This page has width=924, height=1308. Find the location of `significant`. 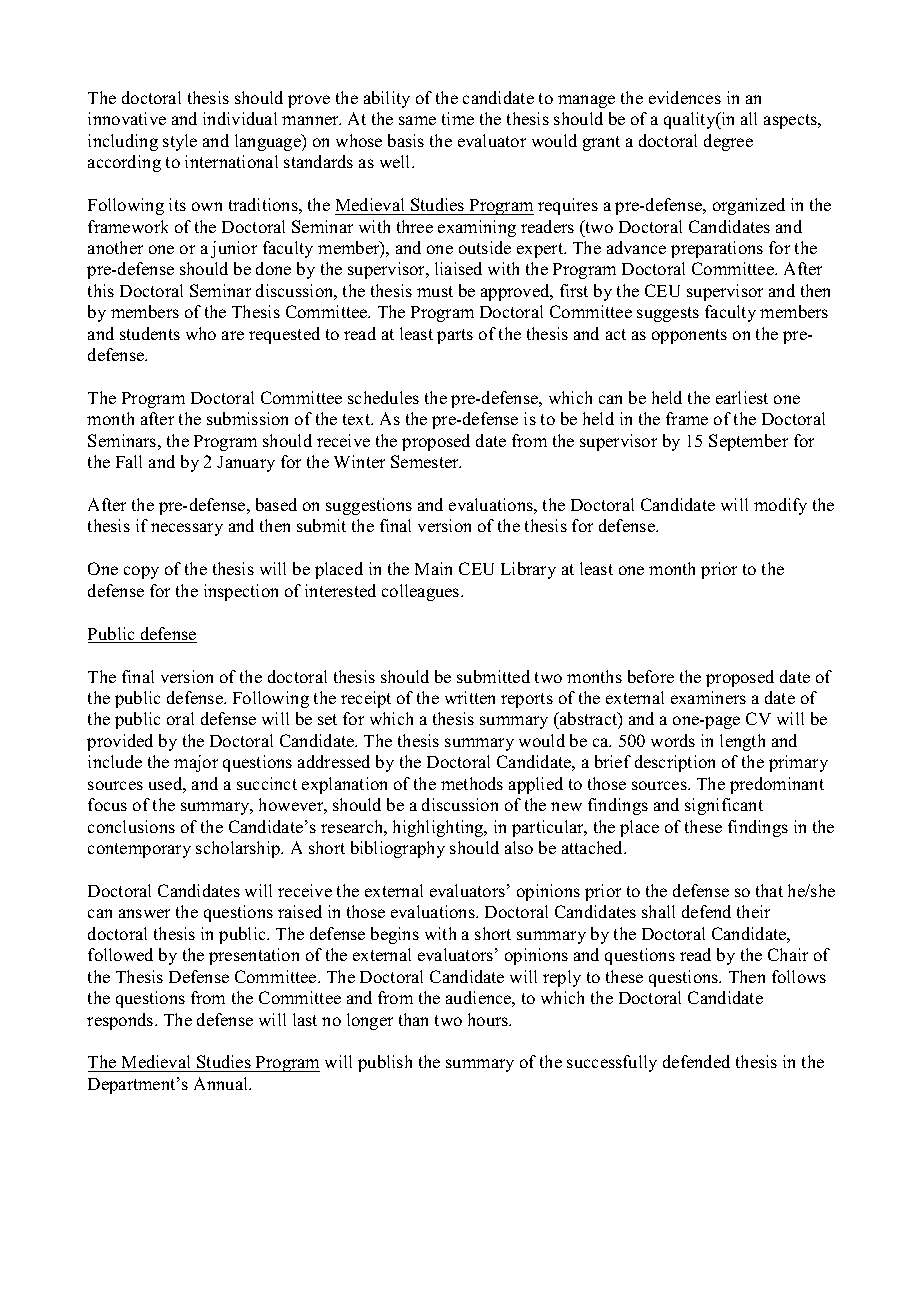

significant is located at coordinates (724, 806).
